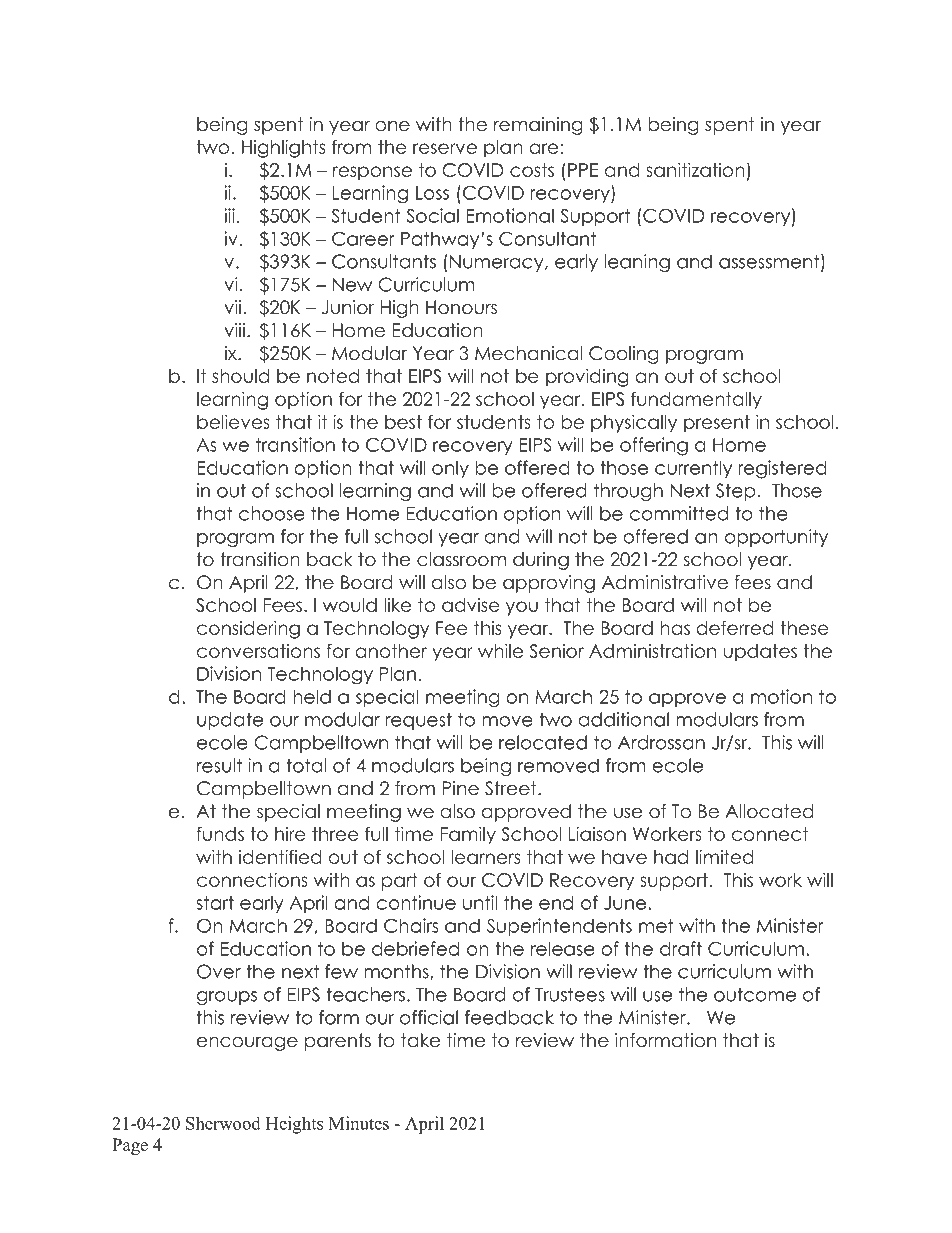 The image size is (952, 1233). What do you see at coordinates (500, 650) in the image?
I see `while` at bounding box center [500, 650].
